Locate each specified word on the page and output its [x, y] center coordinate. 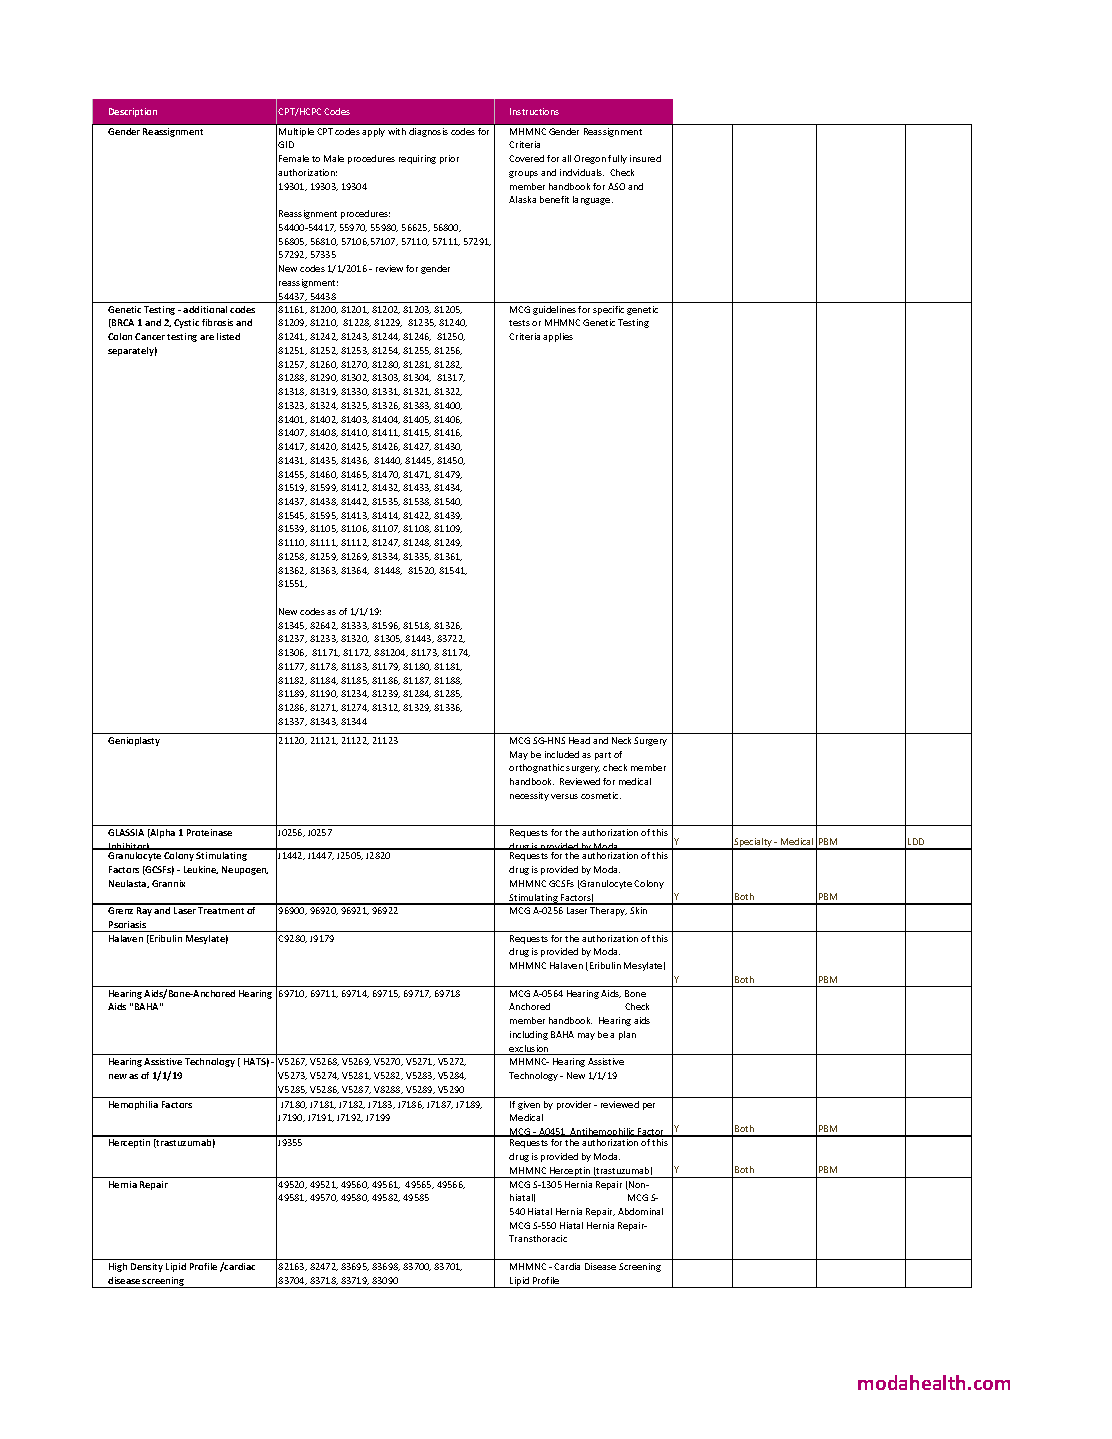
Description [133, 112]
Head [579, 740]
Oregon [590, 159]
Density [147, 1267]
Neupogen [245, 870]
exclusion [529, 1050]
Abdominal [640, 1211]
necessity [529, 796]
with [397, 131]
